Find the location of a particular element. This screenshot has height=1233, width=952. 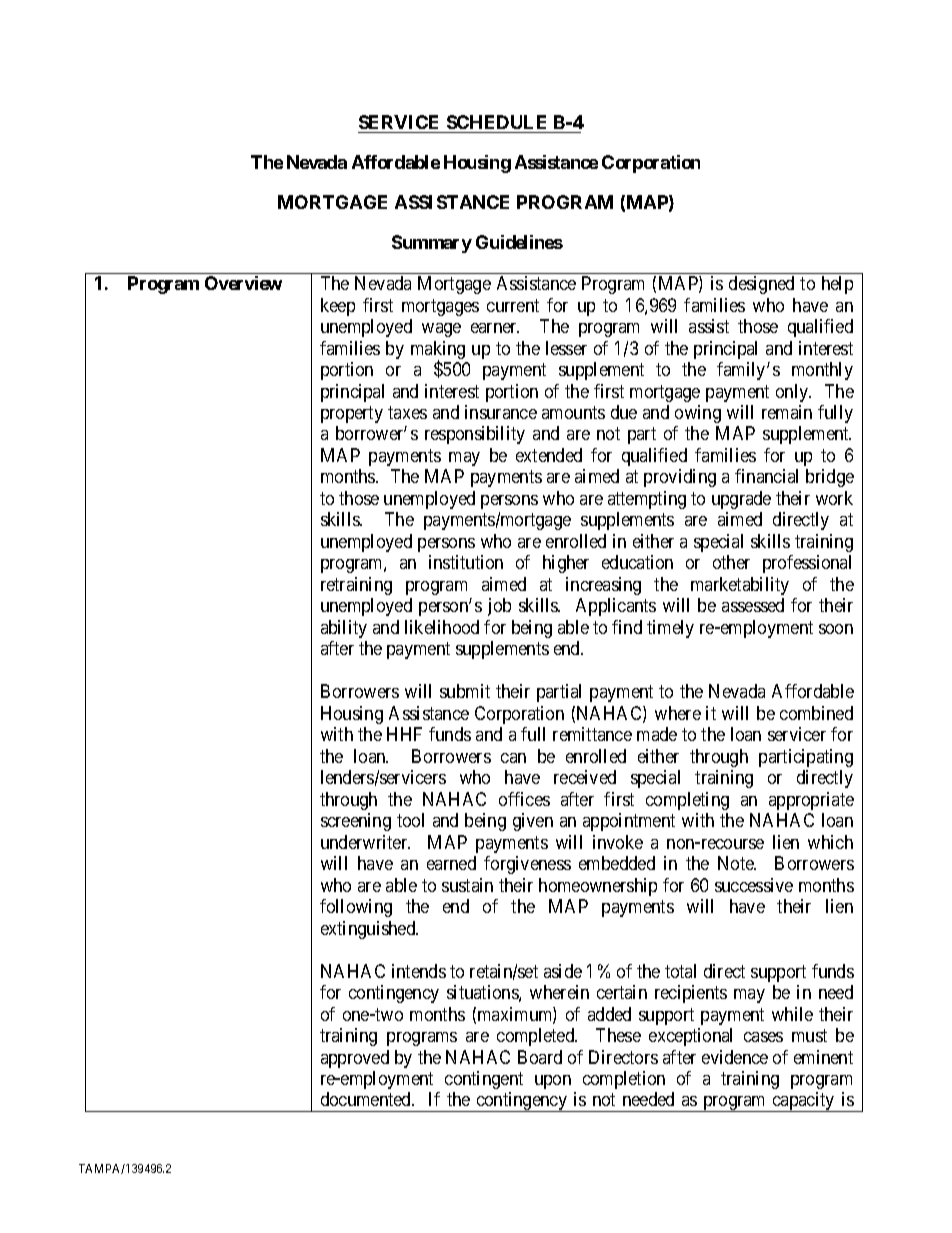

help is located at coordinates (837, 285).
